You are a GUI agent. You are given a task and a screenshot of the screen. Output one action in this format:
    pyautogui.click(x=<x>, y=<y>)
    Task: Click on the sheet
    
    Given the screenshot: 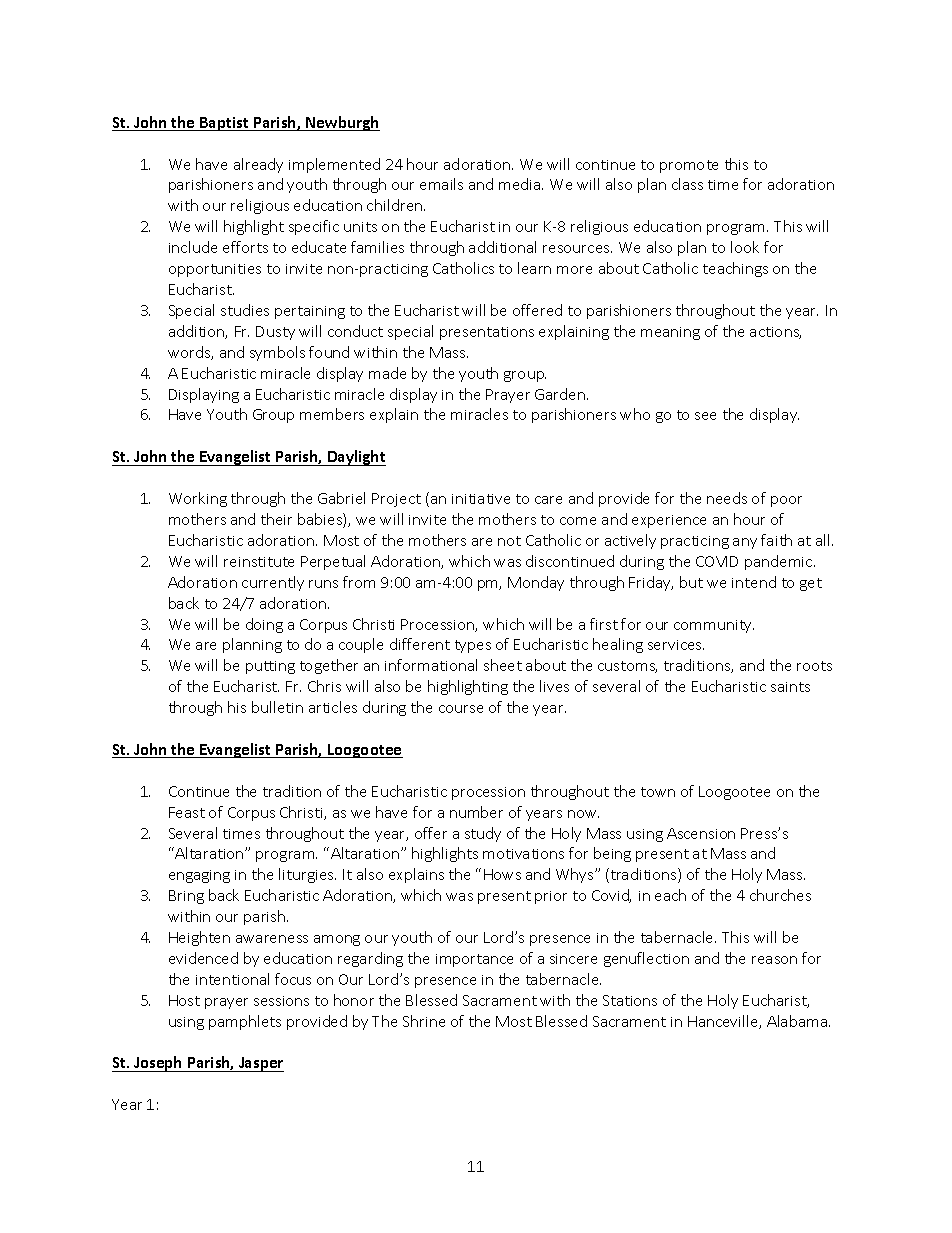 What is the action you would take?
    pyautogui.click(x=503, y=665)
